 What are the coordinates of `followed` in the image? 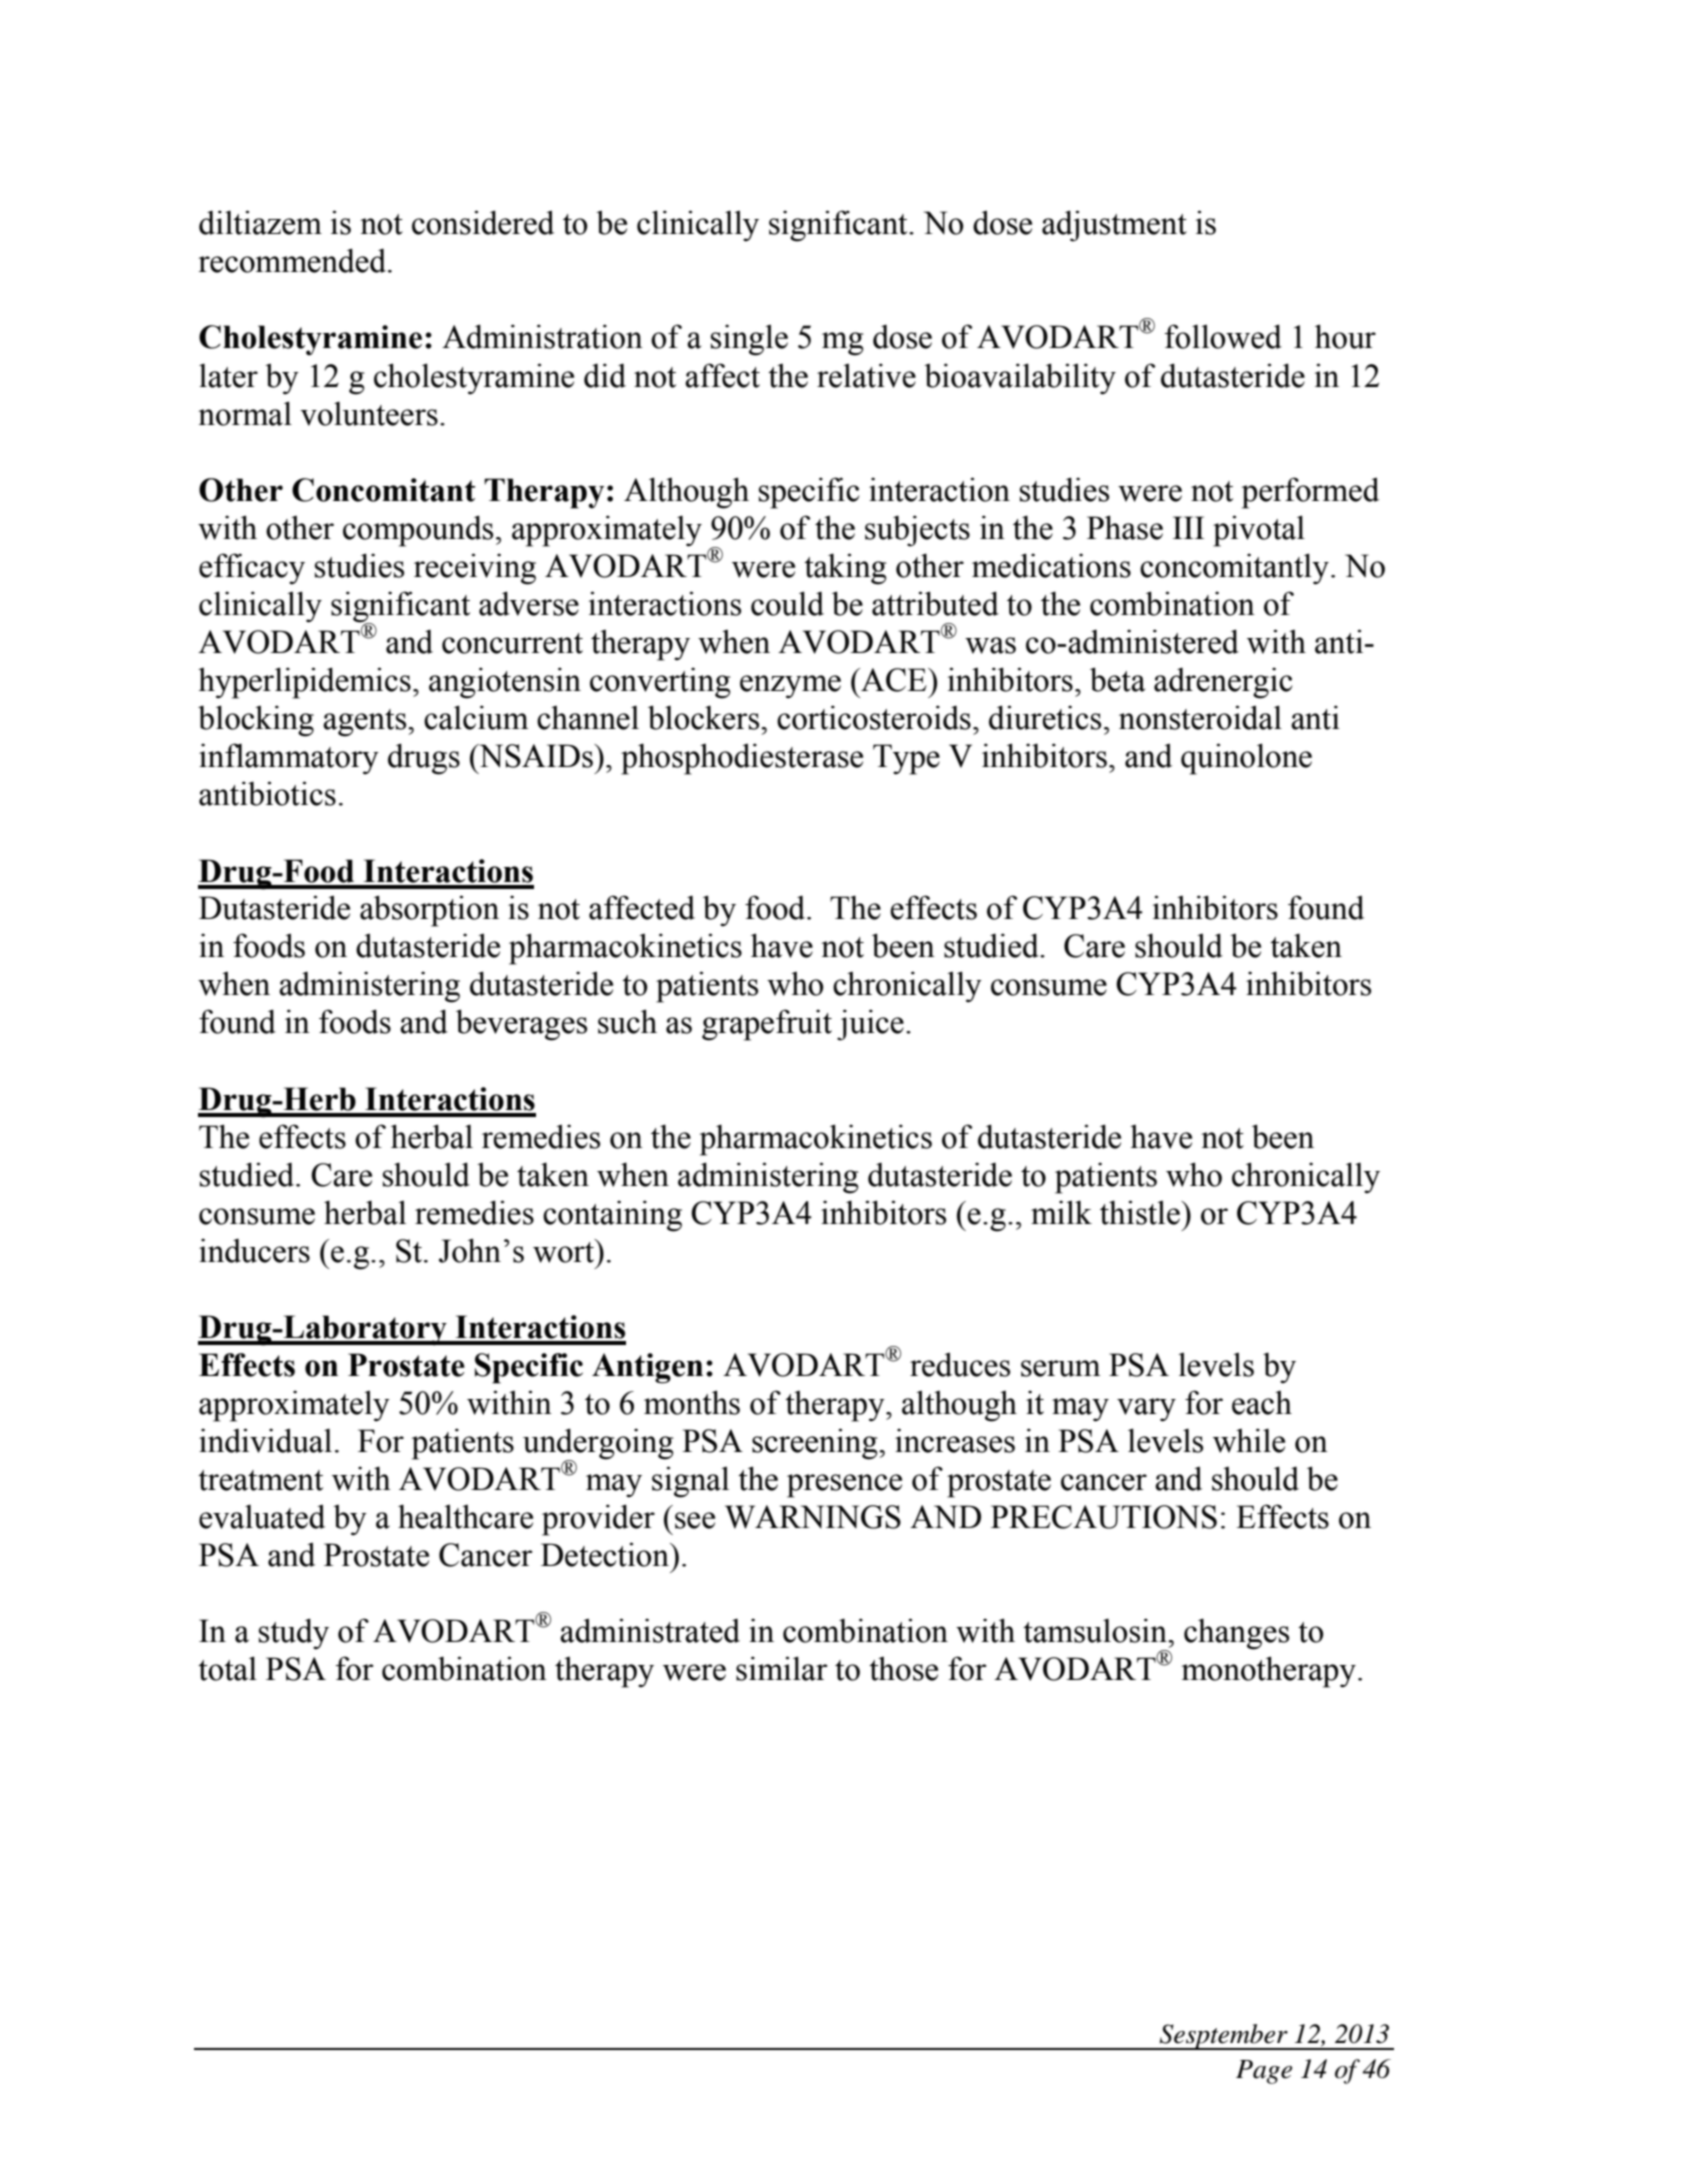 It's located at (1223, 336).
